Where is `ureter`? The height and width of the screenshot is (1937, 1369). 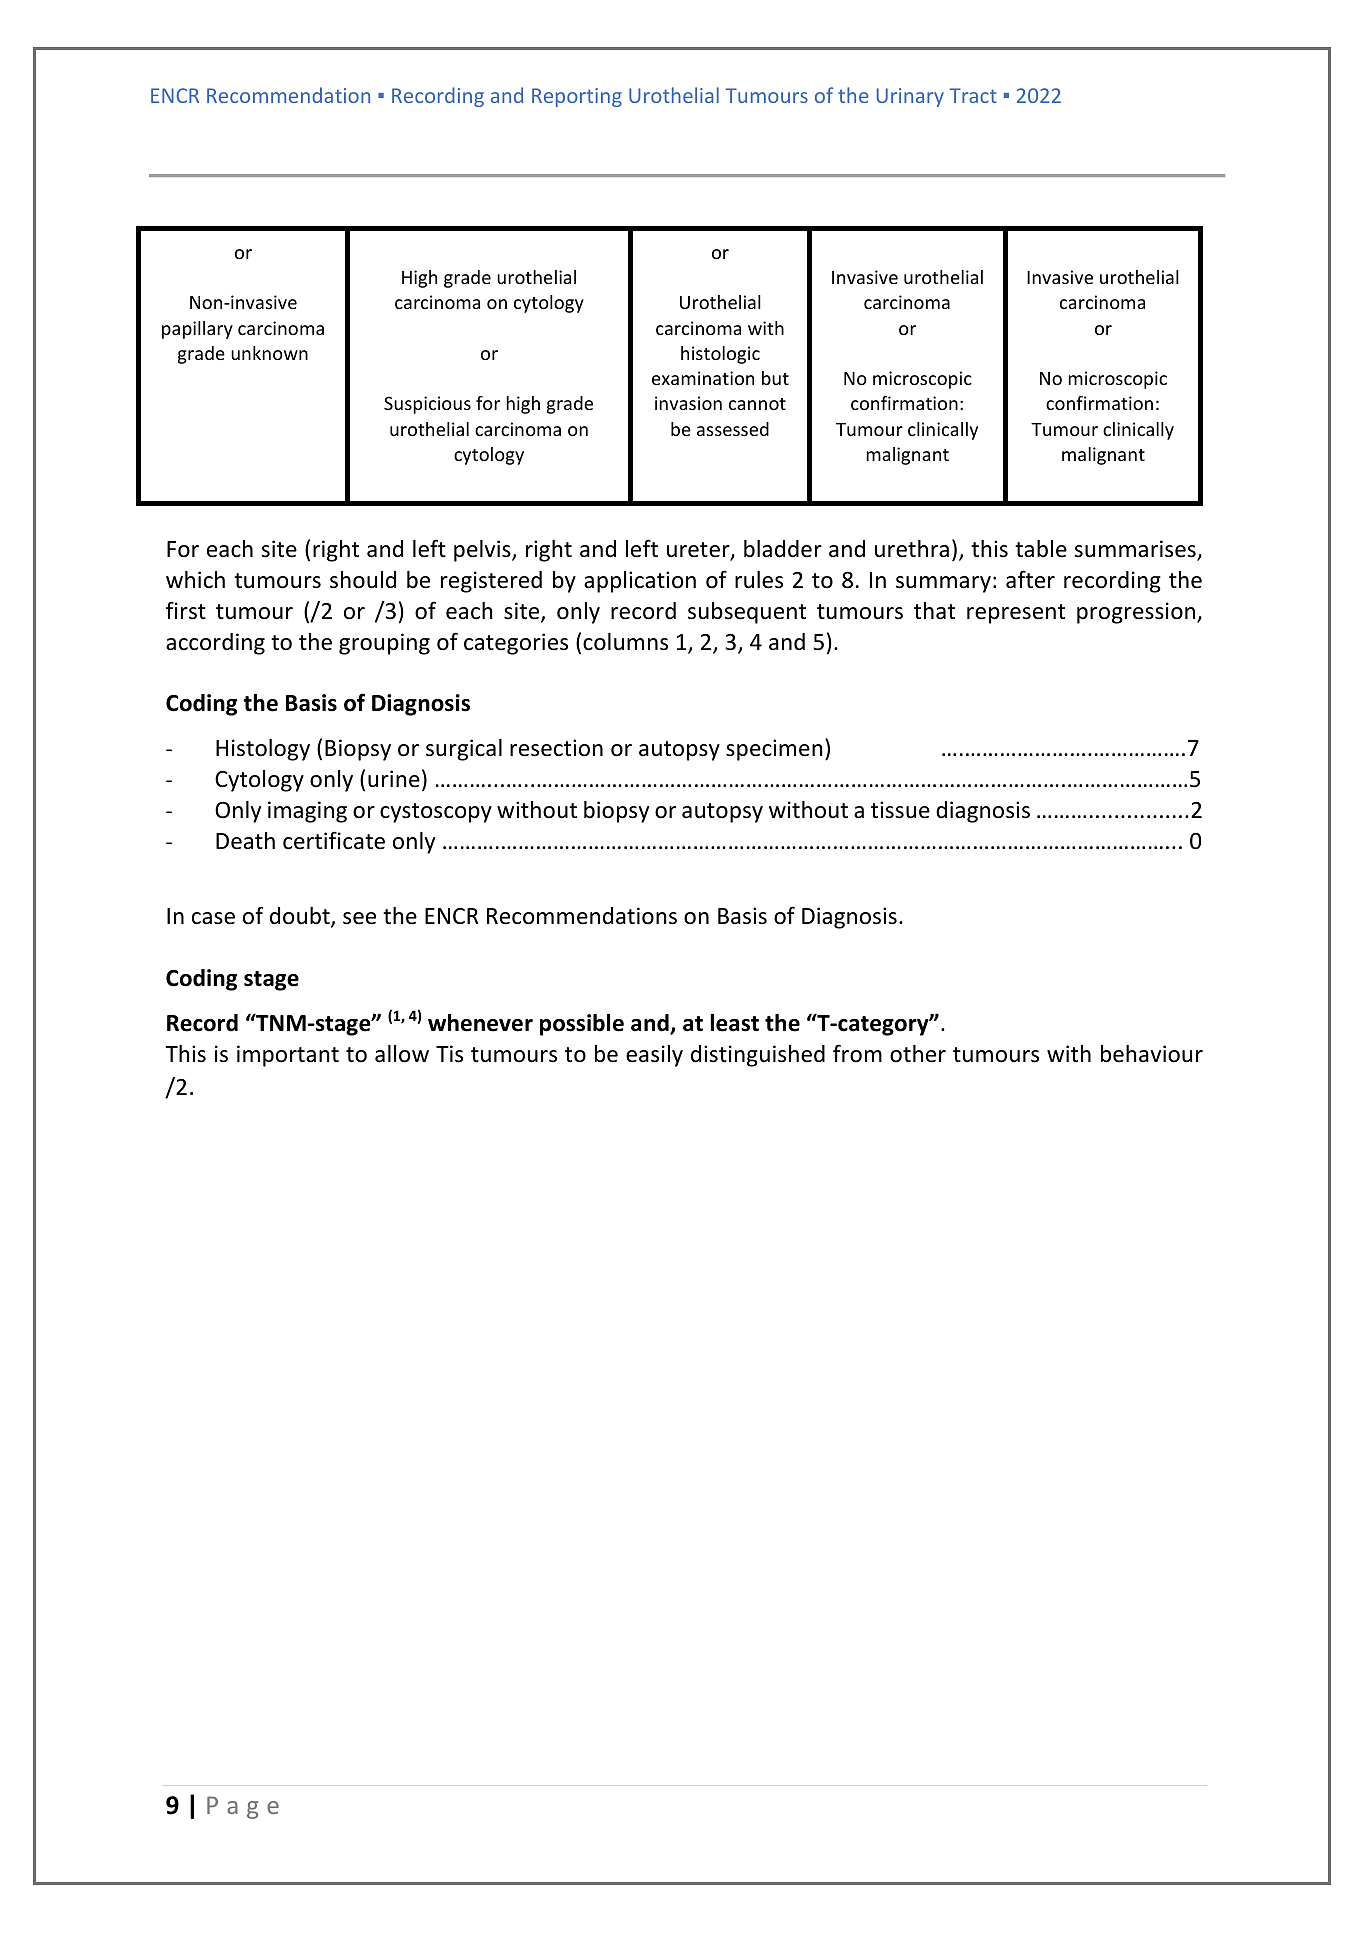 ureter is located at coordinates (699, 551).
